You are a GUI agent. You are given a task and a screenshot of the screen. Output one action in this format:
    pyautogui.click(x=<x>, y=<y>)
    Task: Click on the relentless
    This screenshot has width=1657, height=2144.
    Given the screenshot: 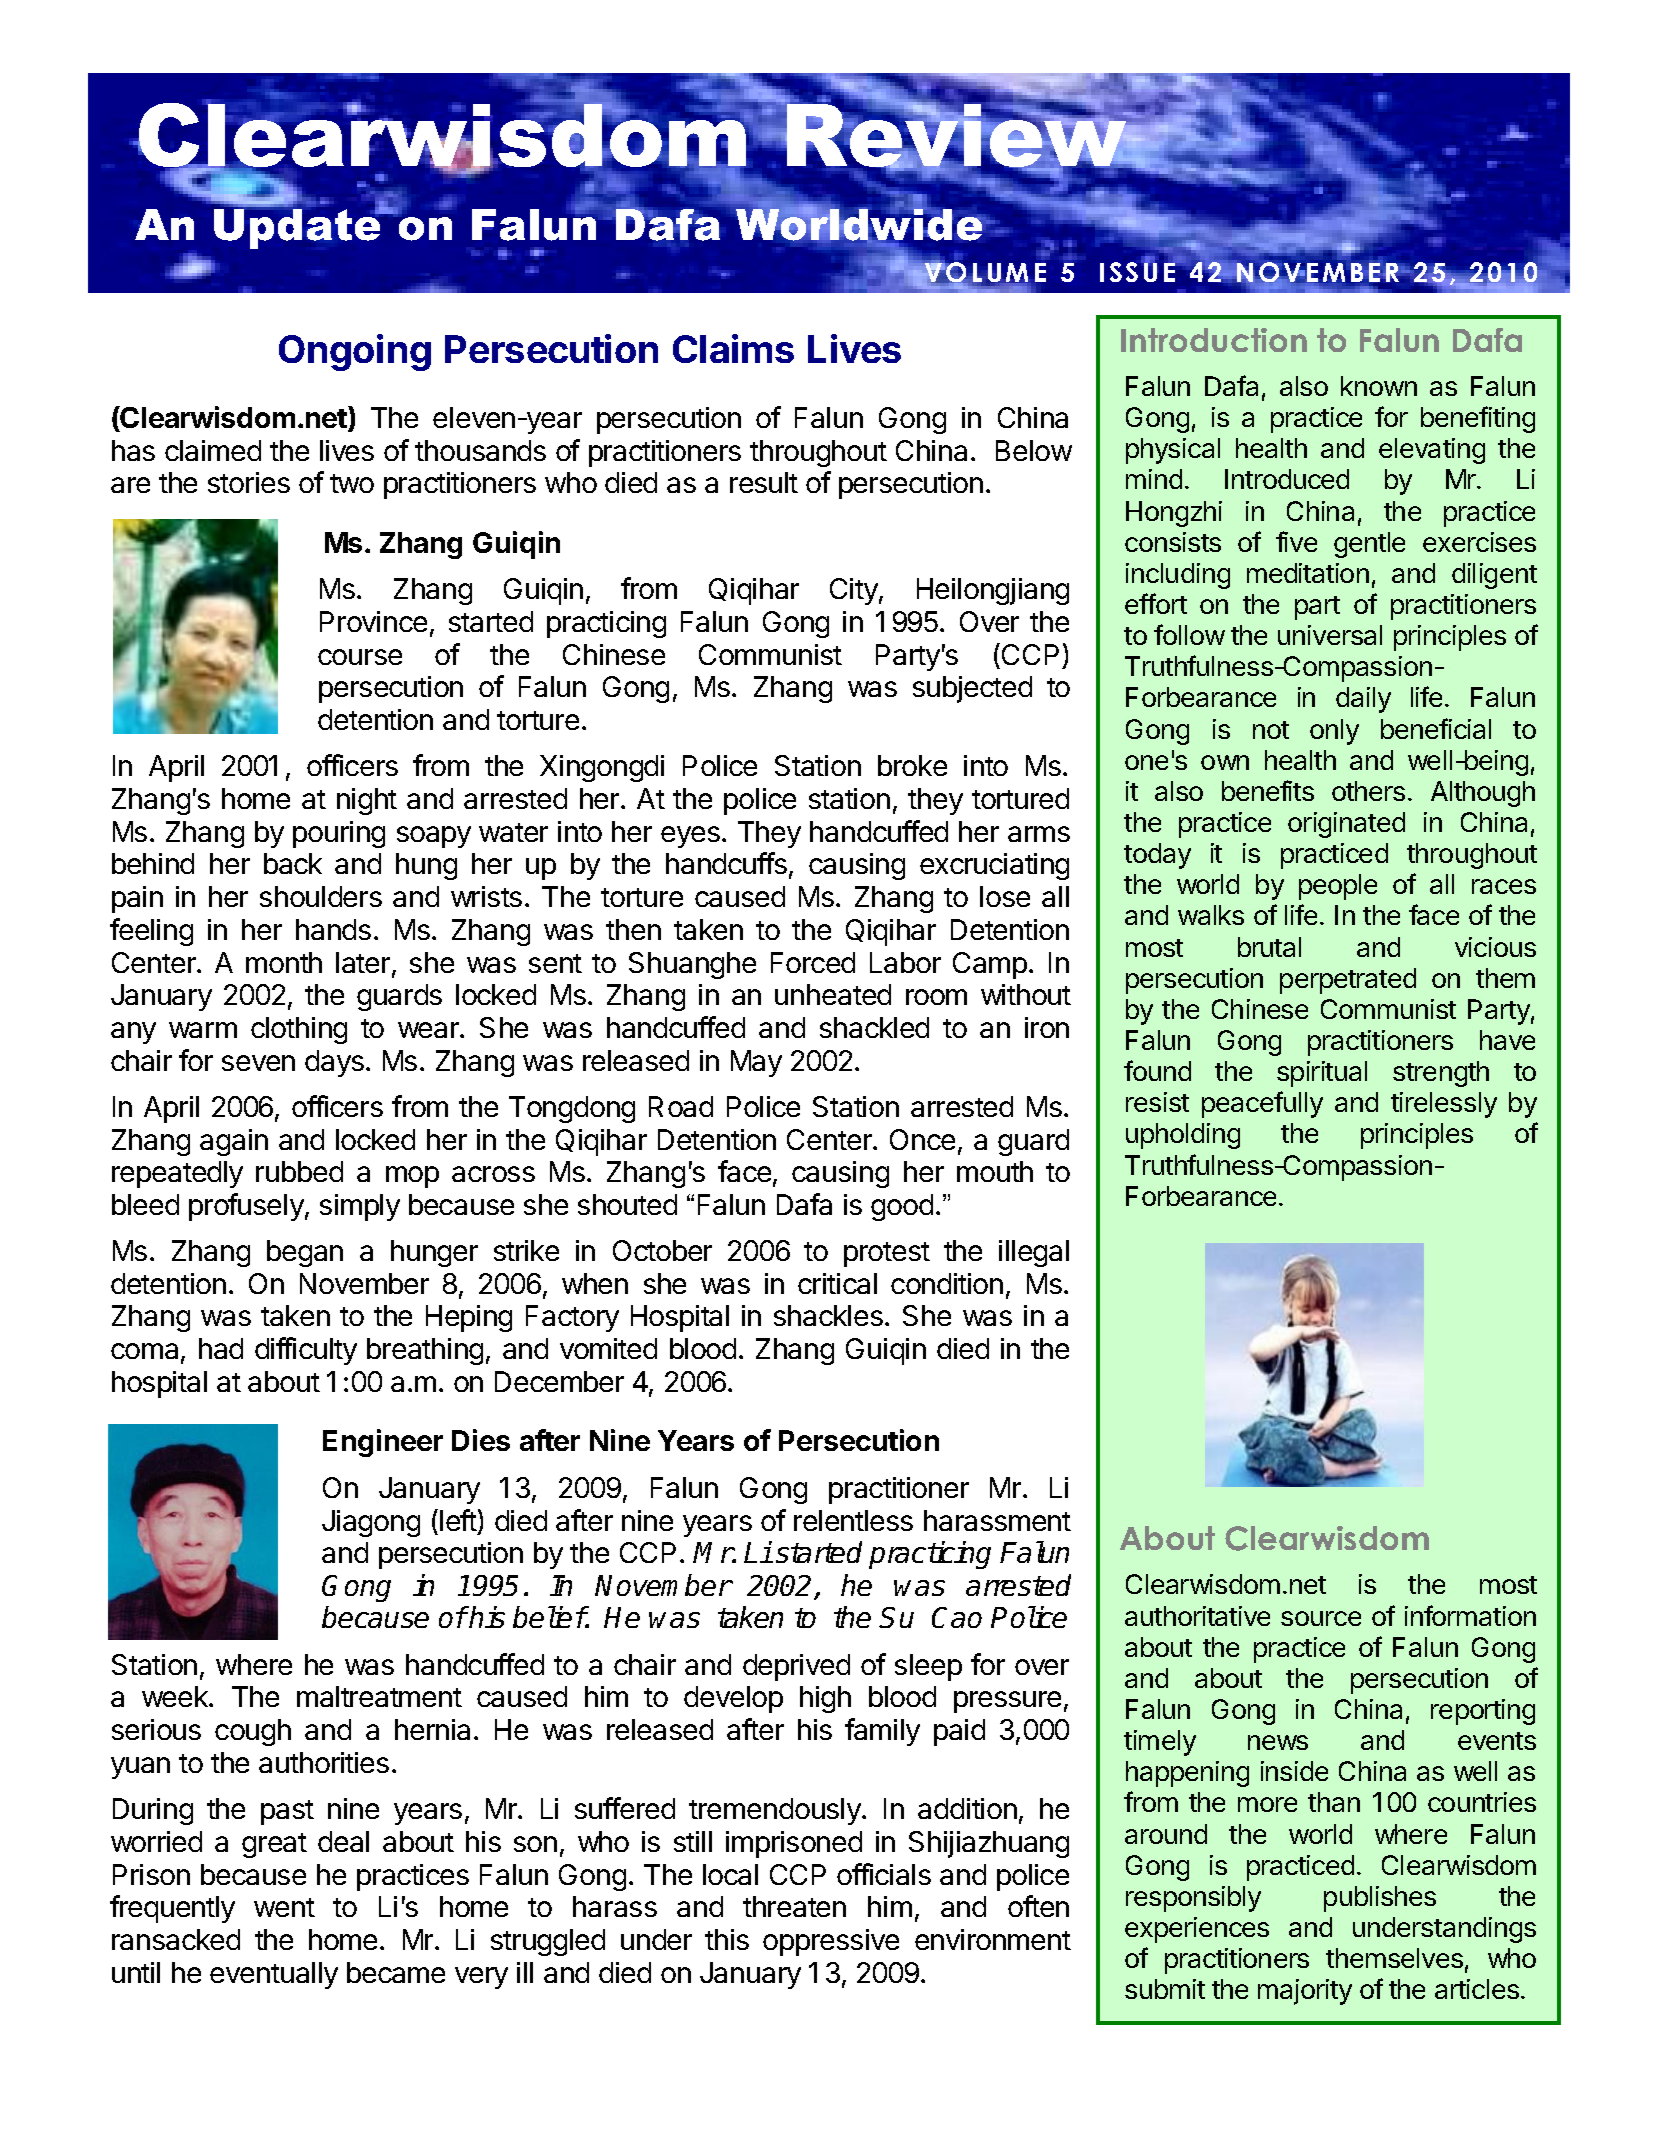 What is the action you would take?
    pyautogui.click(x=853, y=1520)
